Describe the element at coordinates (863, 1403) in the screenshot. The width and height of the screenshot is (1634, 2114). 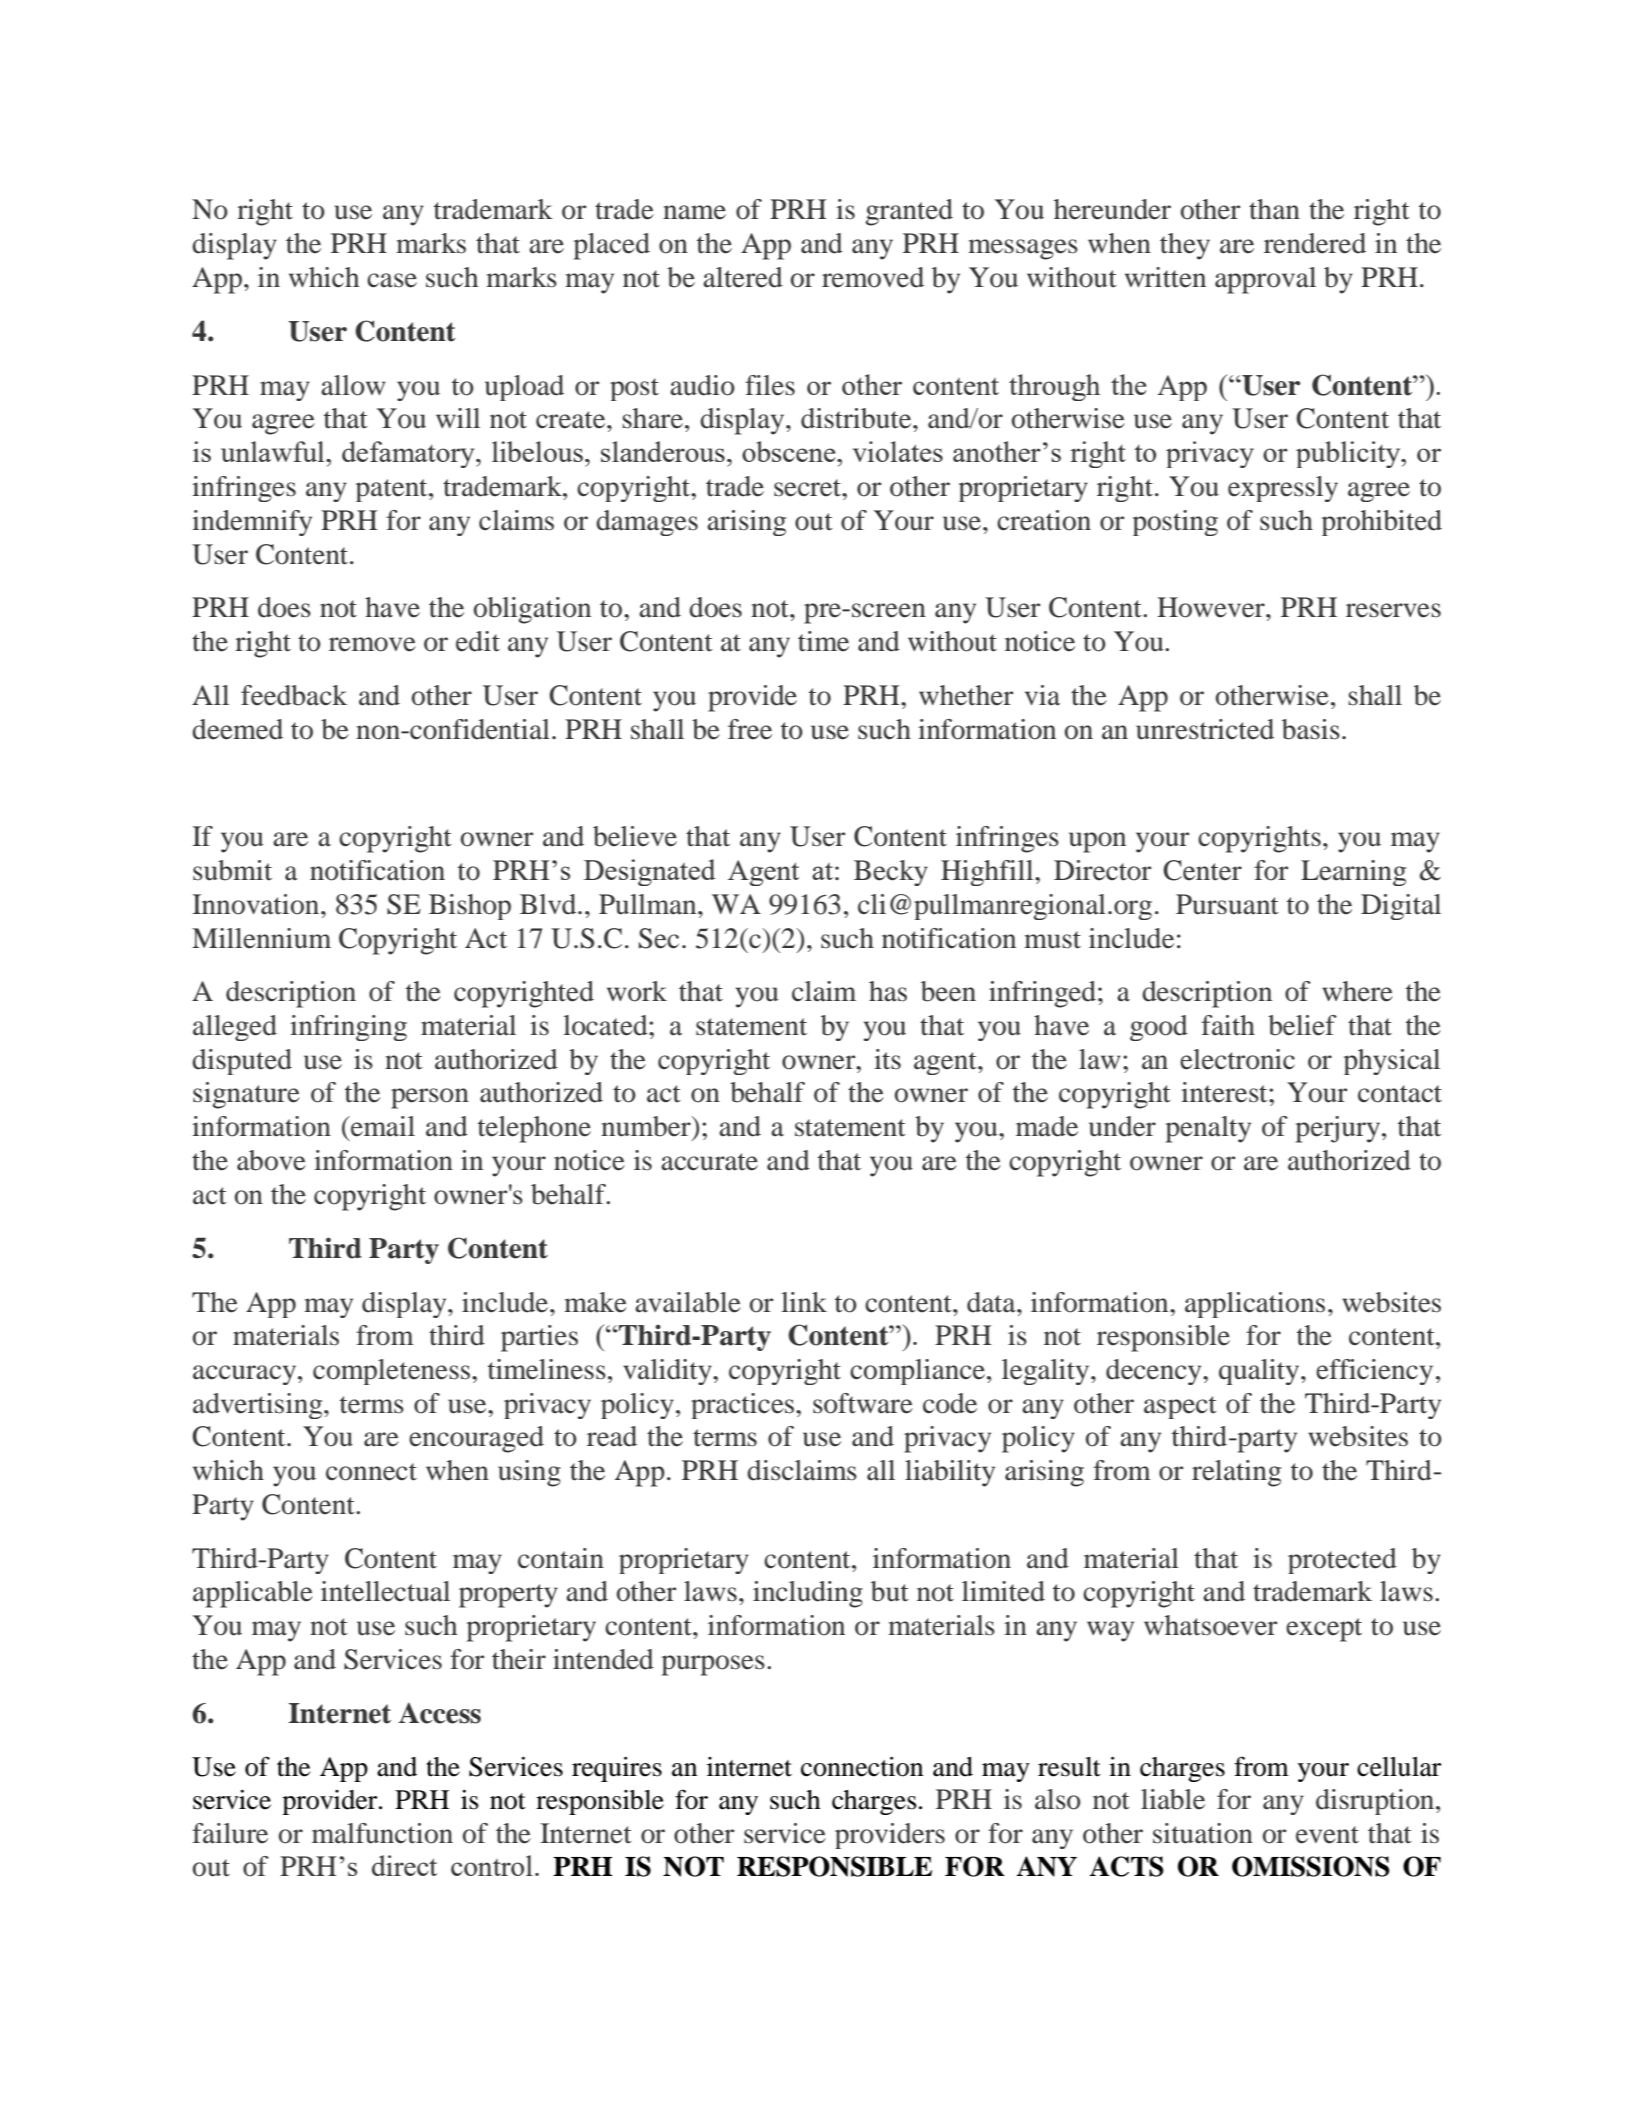
I see `software` at that location.
